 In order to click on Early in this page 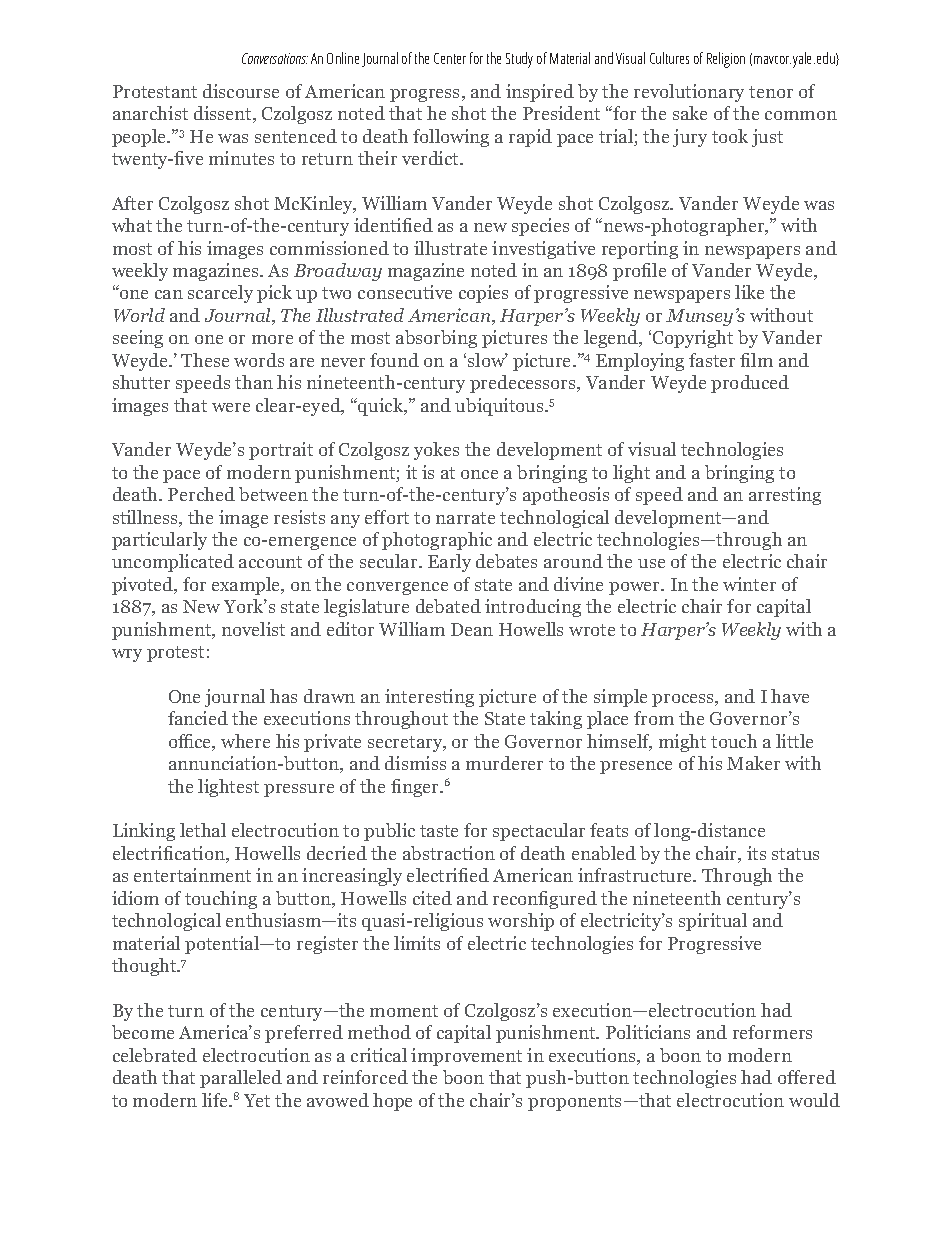, I will do `click(449, 563)`.
